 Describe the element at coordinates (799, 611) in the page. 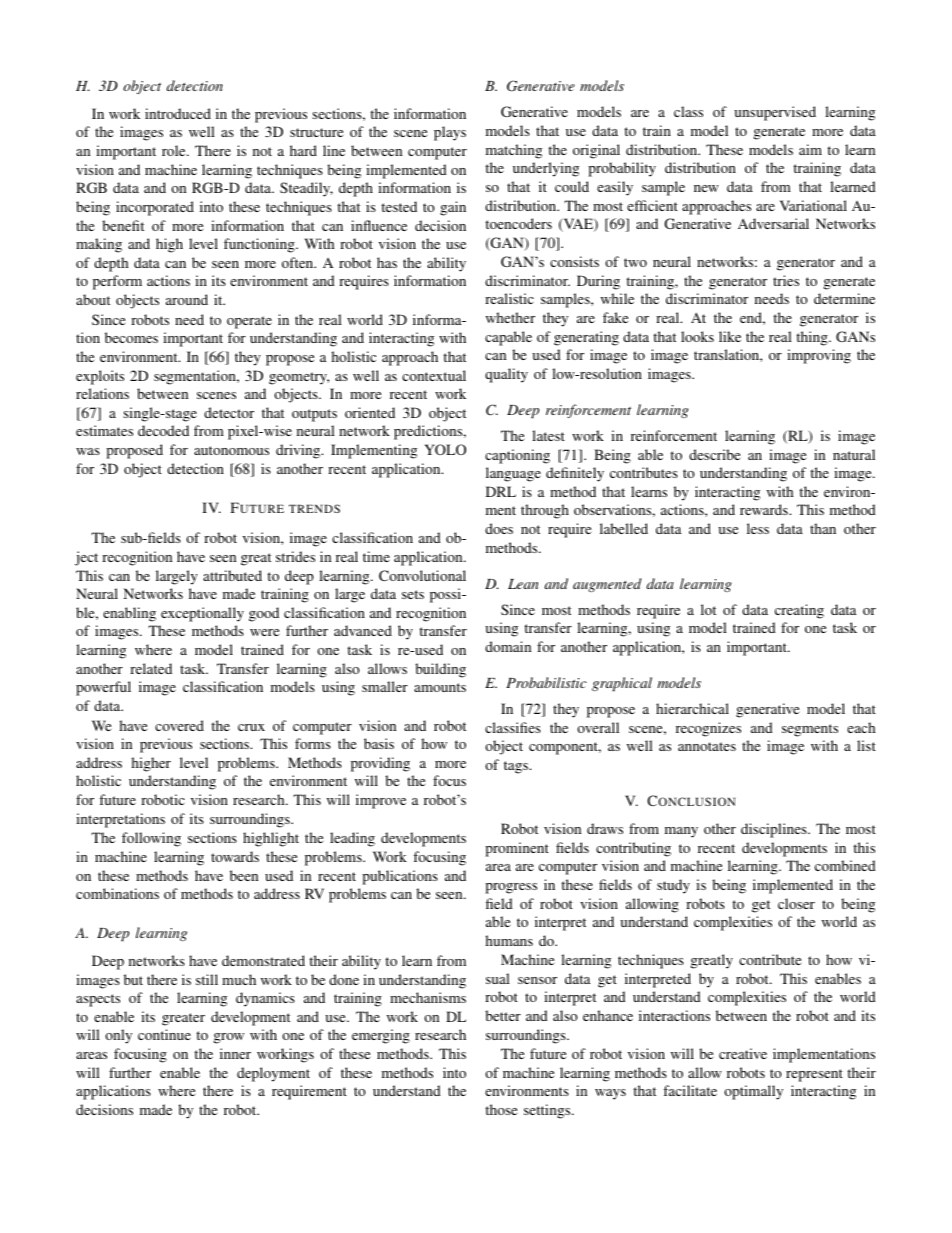

I see `creating` at that location.
